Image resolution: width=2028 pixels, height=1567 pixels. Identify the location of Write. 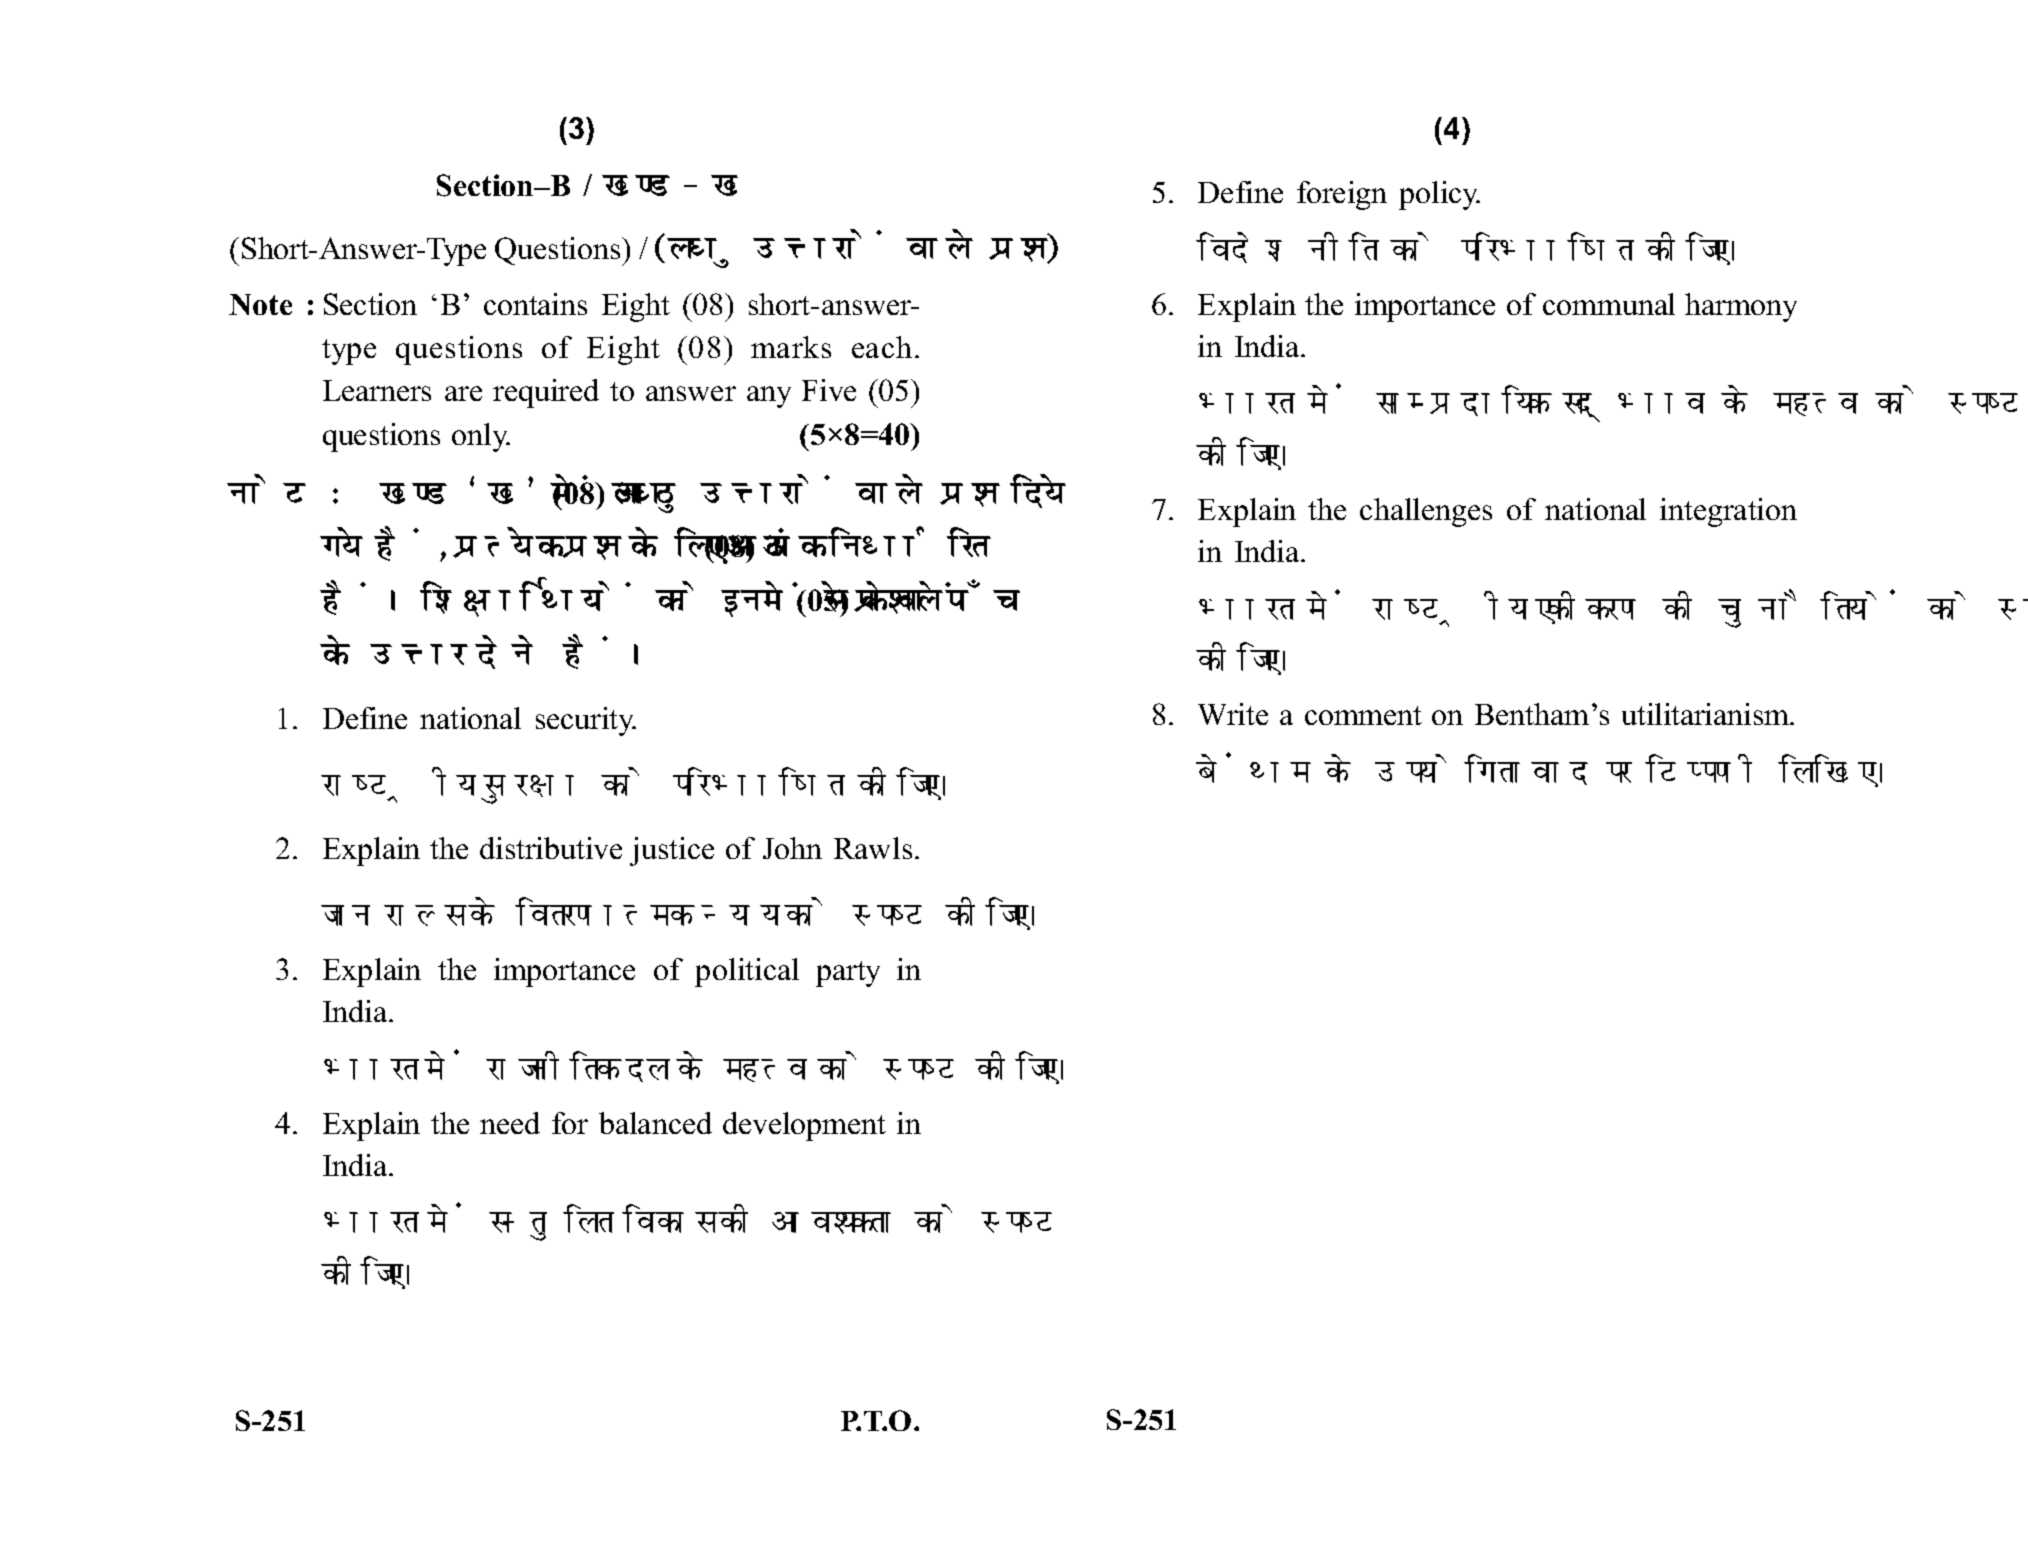
(1233, 714).
